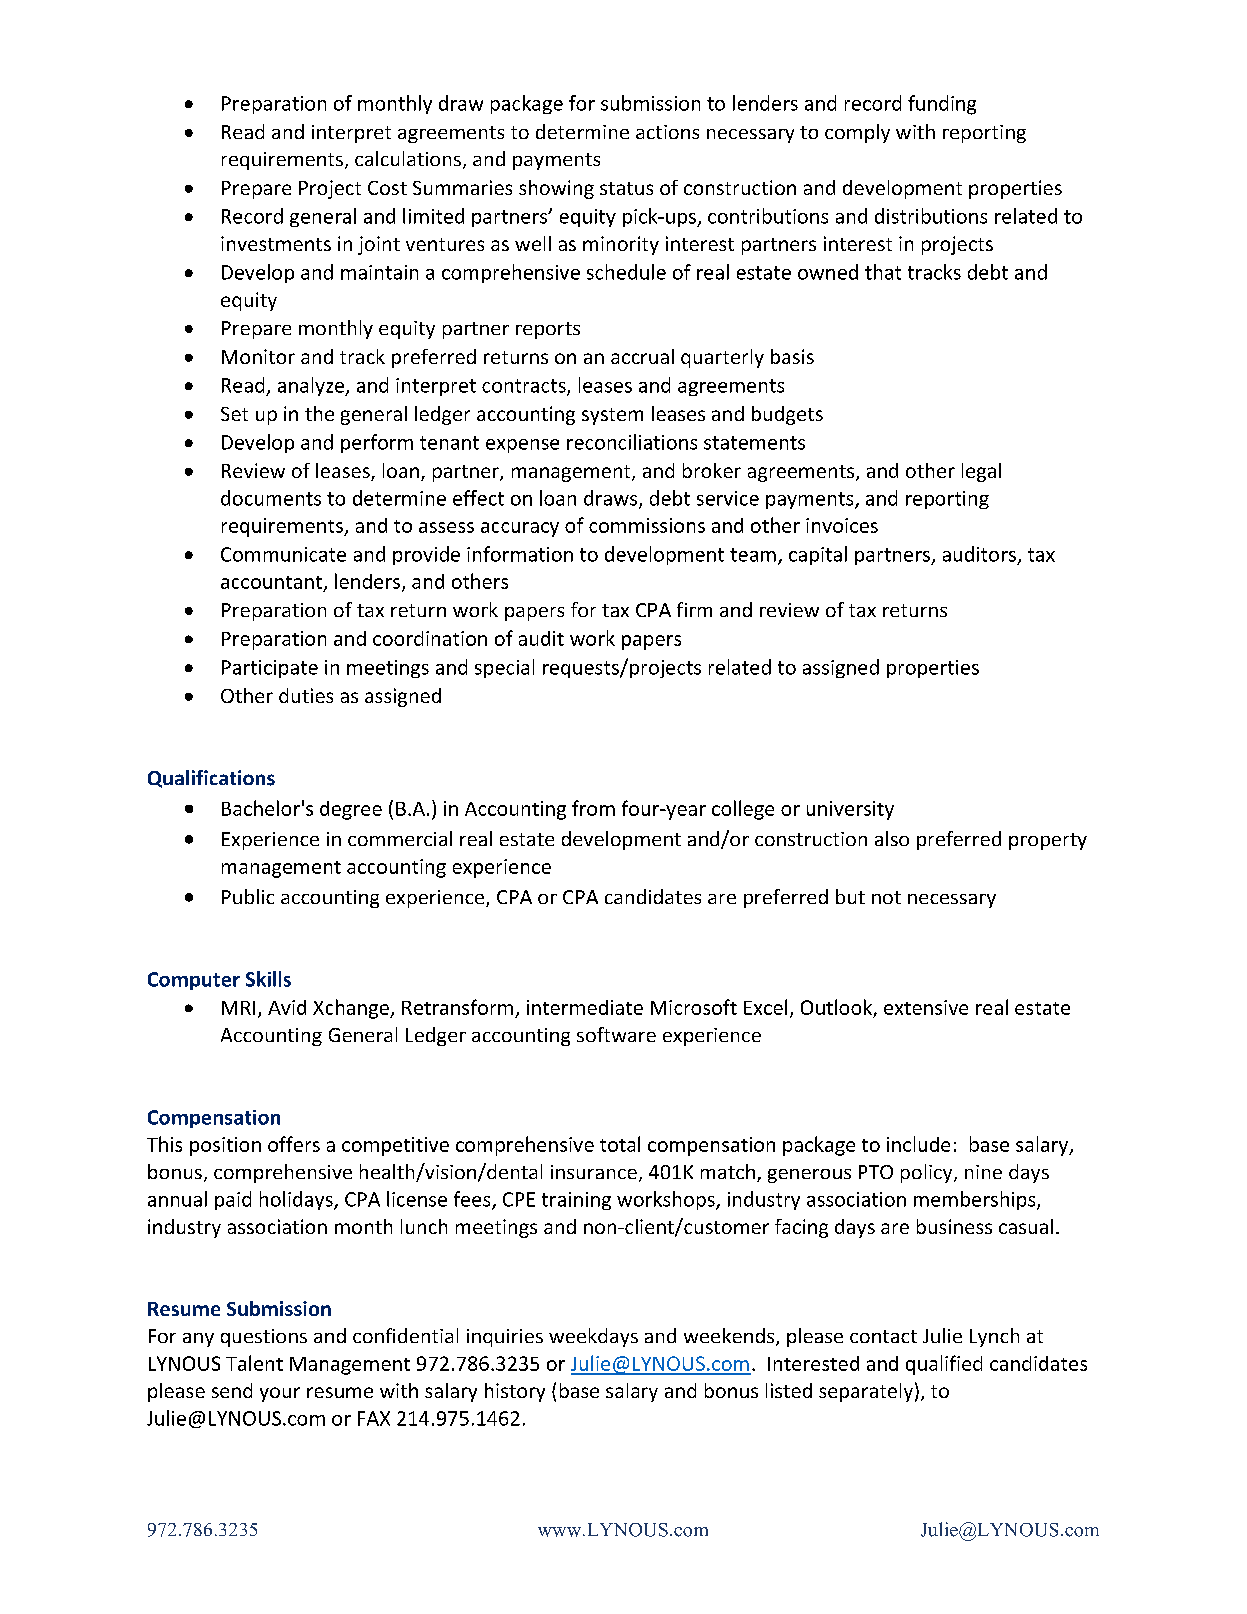  What do you see at coordinates (387, 188) in the screenshot?
I see `Cost` at bounding box center [387, 188].
